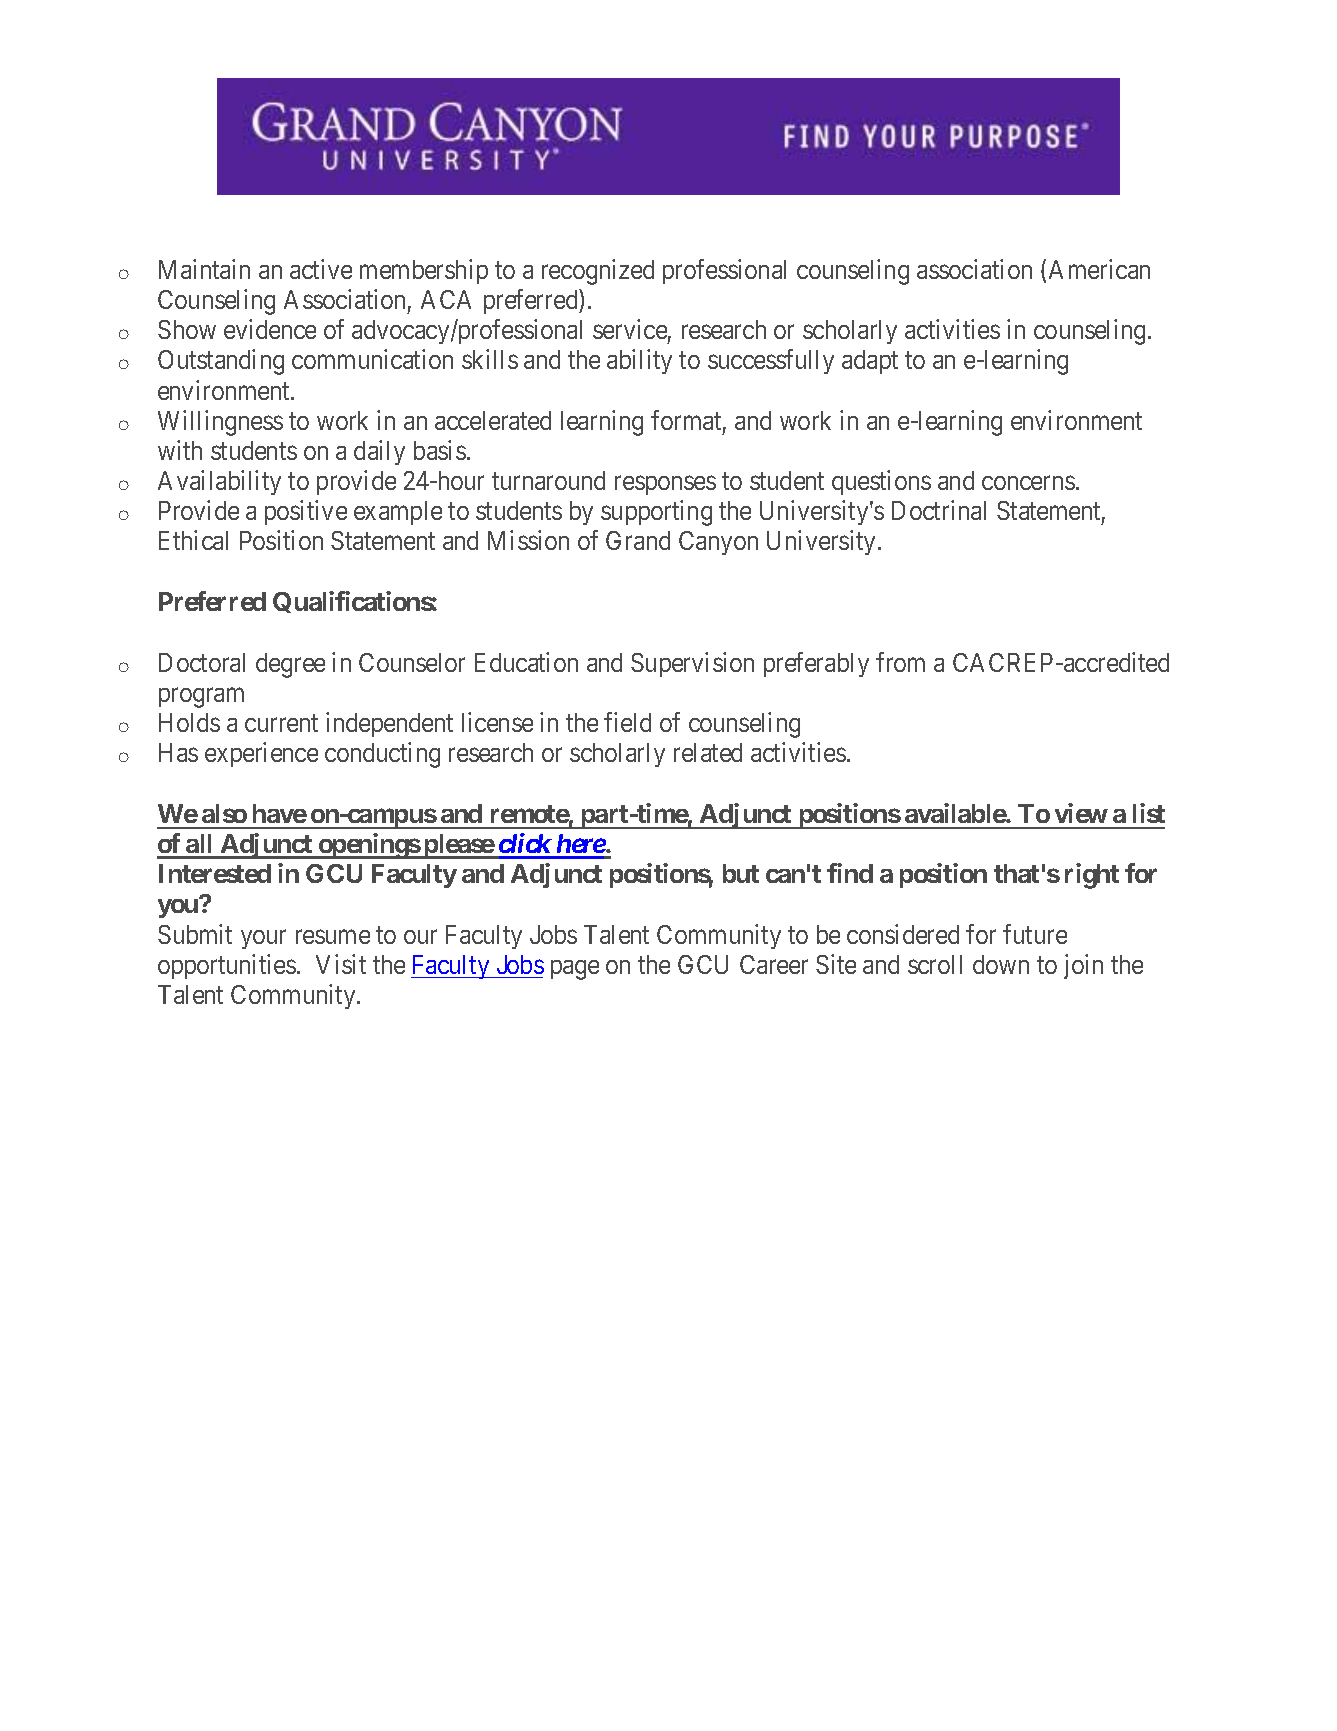  What do you see at coordinates (708, 752) in the screenshot?
I see `related` at bounding box center [708, 752].
